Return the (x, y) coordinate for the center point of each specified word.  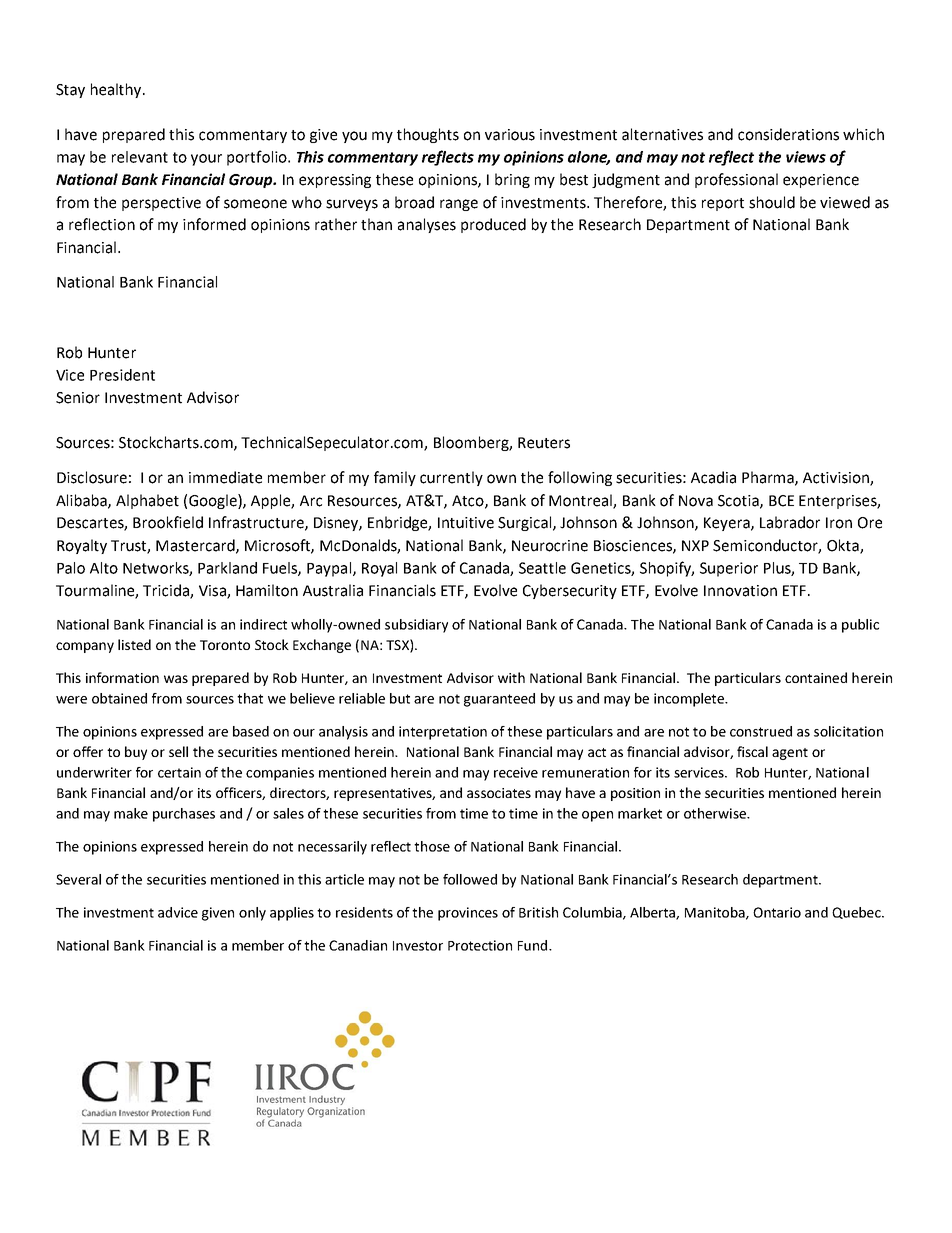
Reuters (544, 443)
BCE (781, 501)
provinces (468, 914)
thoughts (428, 135)
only (252, 914)
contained (816, 677)
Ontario (777, 912)
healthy (117, 90)
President (122, 375)
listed (134, 644)
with (511, 677)
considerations (788, 134)
